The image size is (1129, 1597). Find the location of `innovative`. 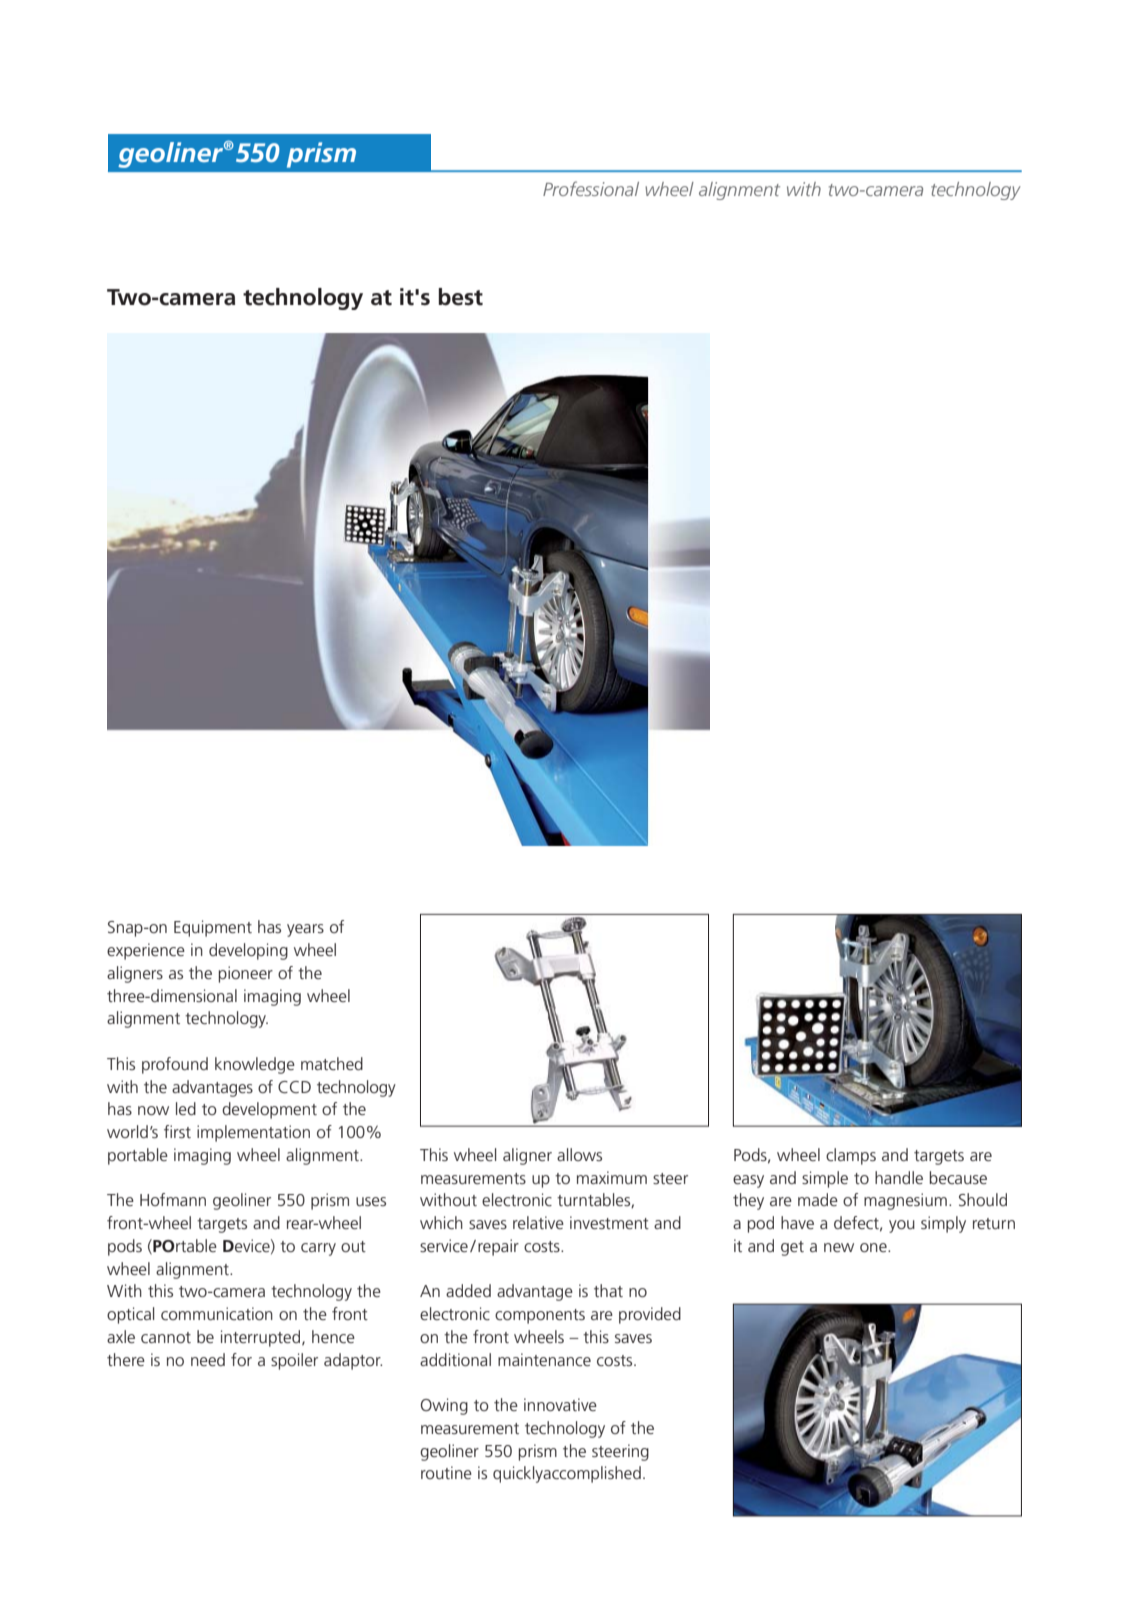

innovative is located at coordinates (560, 1404).
